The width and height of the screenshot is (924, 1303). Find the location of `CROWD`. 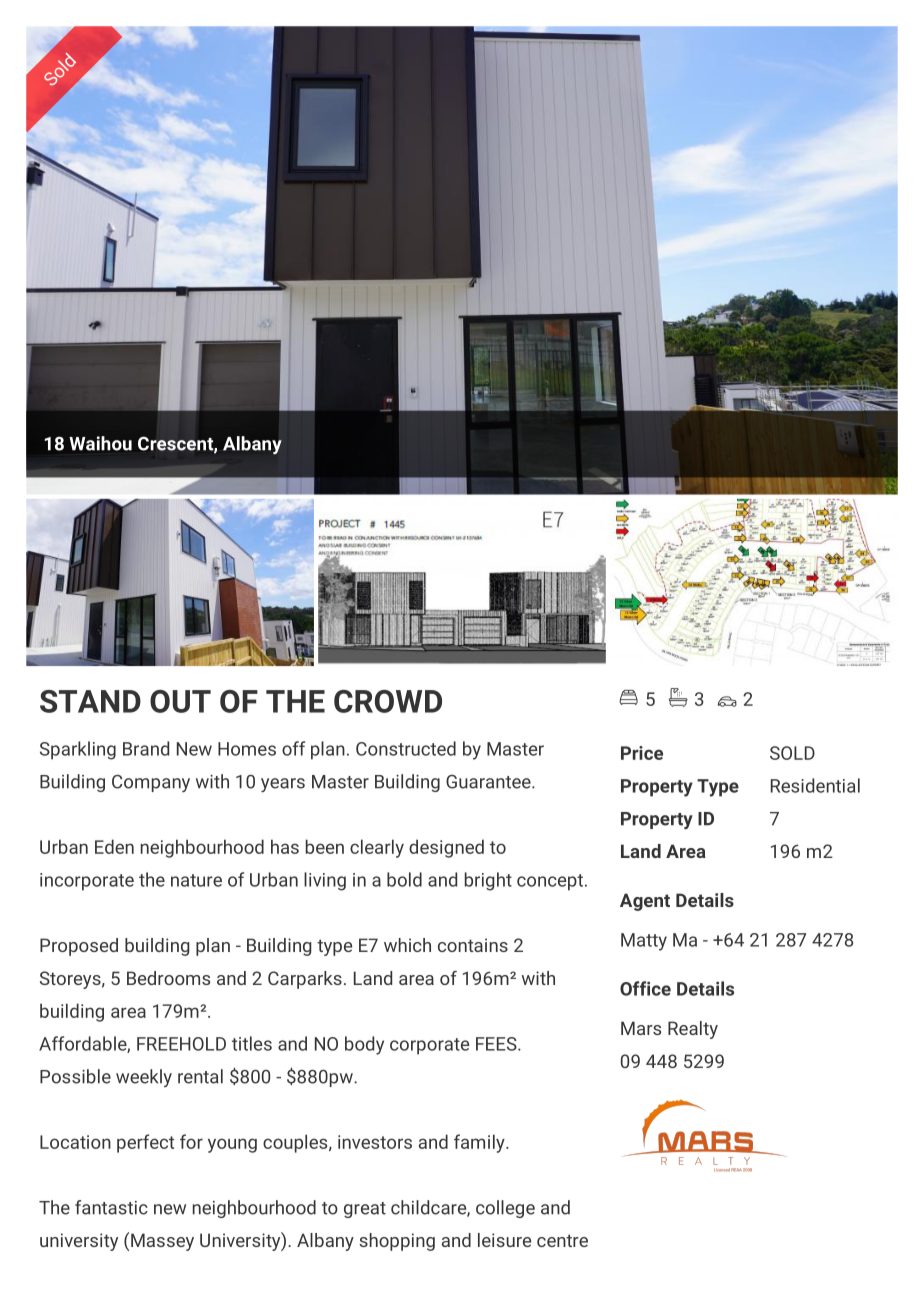

CROWD is located at coordinates (388, 701).
